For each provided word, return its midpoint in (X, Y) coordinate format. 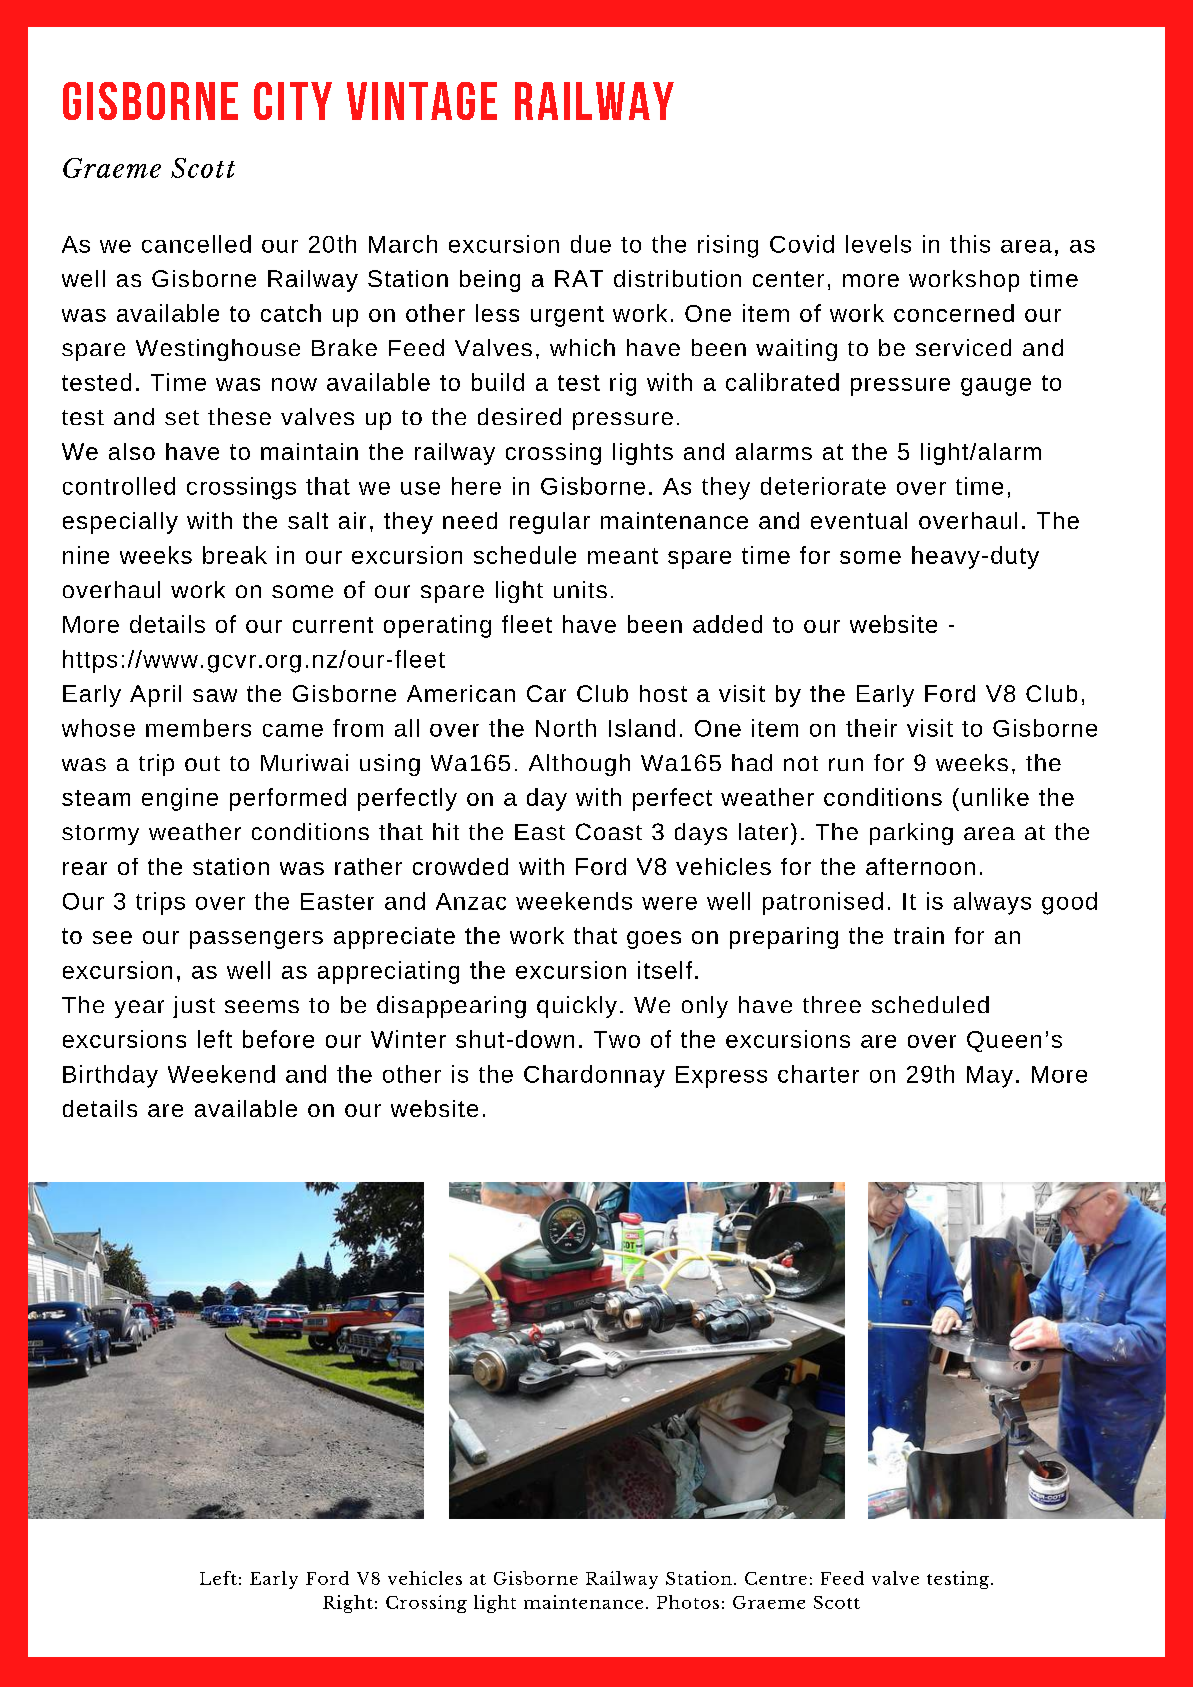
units (580, 589)
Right (348, 1604)
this (970, 244)
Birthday (110, 1076)
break (235, 555)
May (990, 1077)
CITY (293, 101)
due (591, 244)
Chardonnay (594, 1076)
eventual (859, 520)
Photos (688, 1602)
